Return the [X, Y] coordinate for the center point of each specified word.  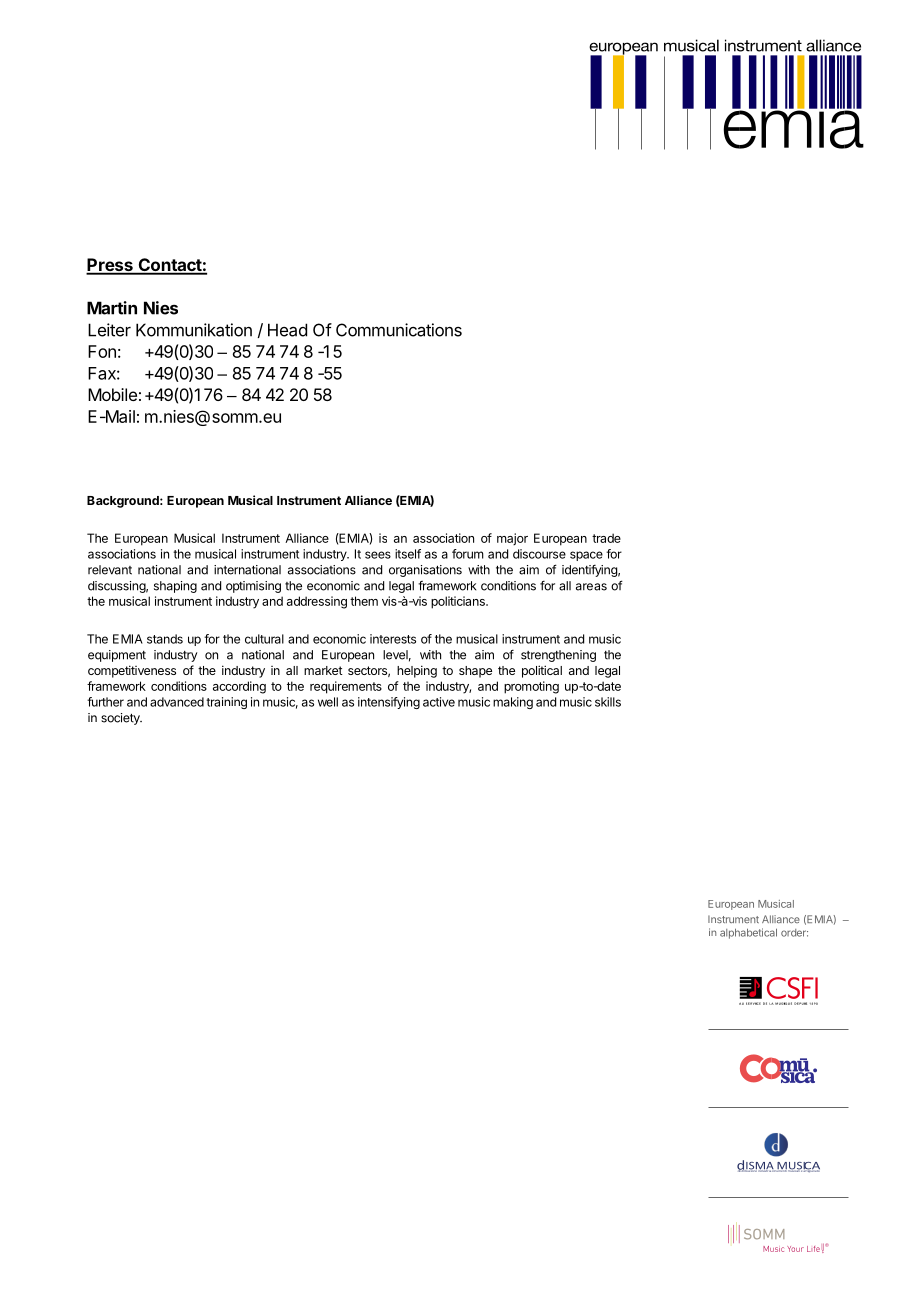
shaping [175, 587]
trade [606, 538]
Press [110, 266]
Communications [399, 330]
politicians [459, 602]
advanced [177, 702]
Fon [102, 351]
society [121, 719]
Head [287, 330]
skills [608, 702]
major [512, 539]
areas [591, 587]
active [439, 702]
